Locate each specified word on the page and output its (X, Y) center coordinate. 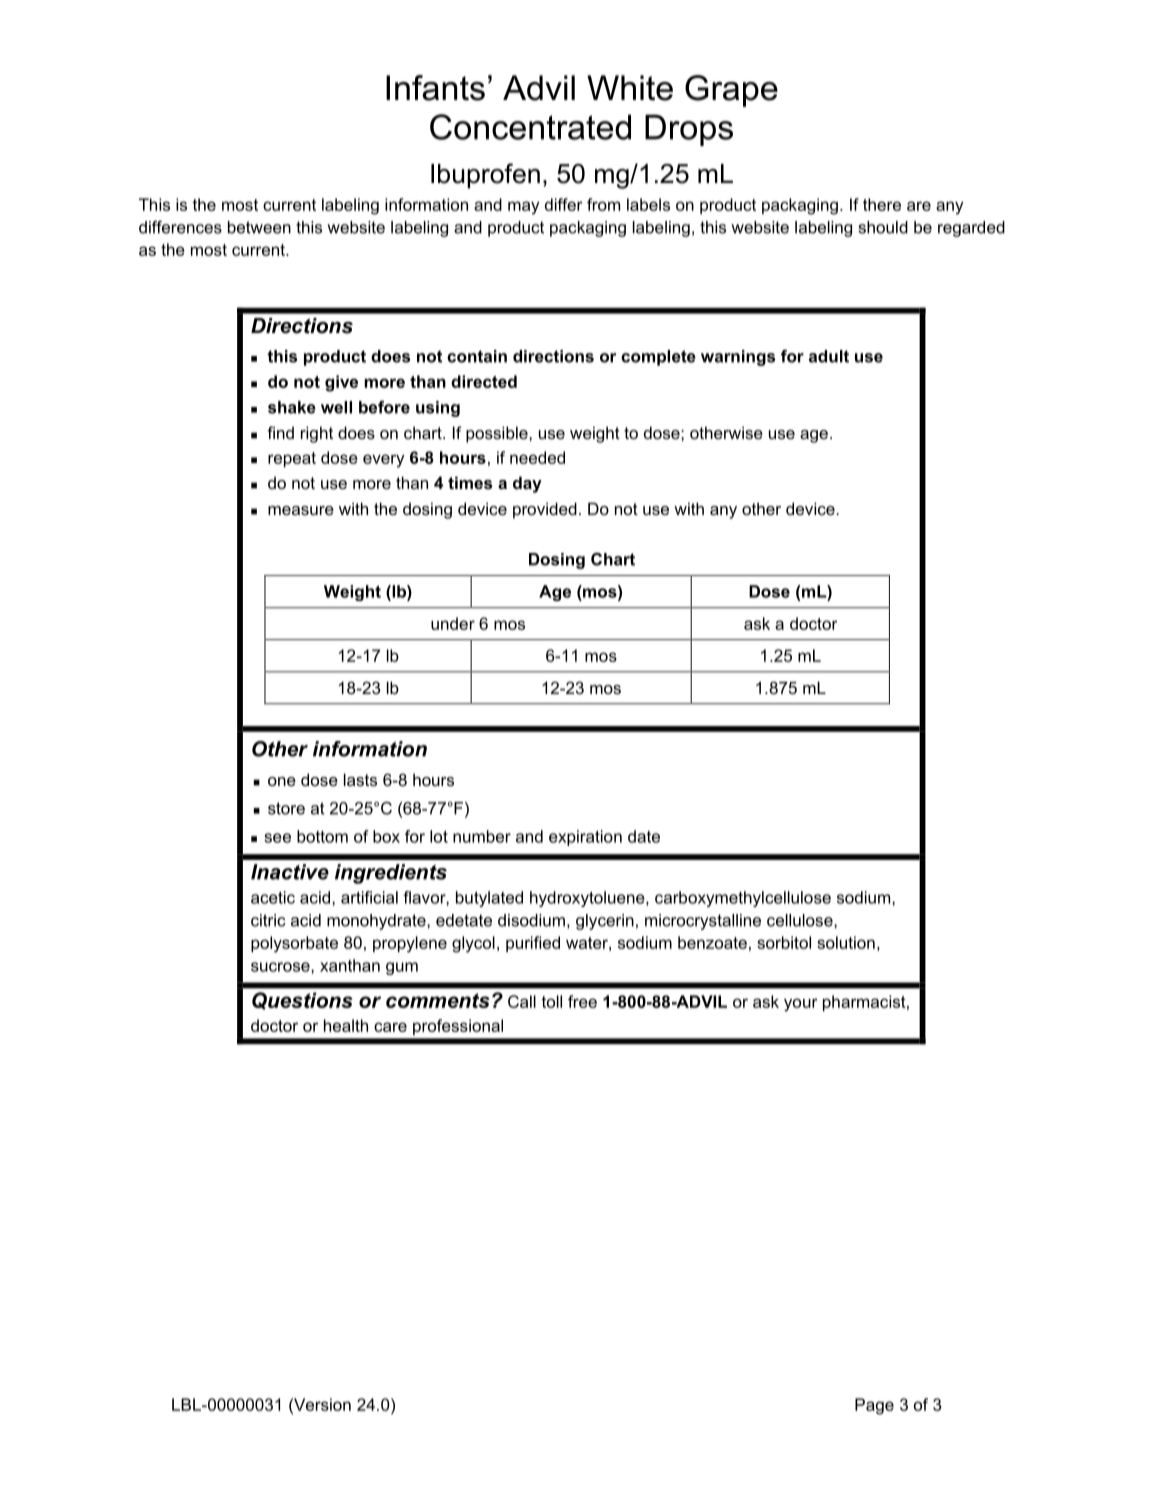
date (644, 836)
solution (846, 942)
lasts (360, 779)
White (630, 88)
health (346, 1025)
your (801, 1005)
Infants (435, 88)
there (882, 204)
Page (874, 1406)
